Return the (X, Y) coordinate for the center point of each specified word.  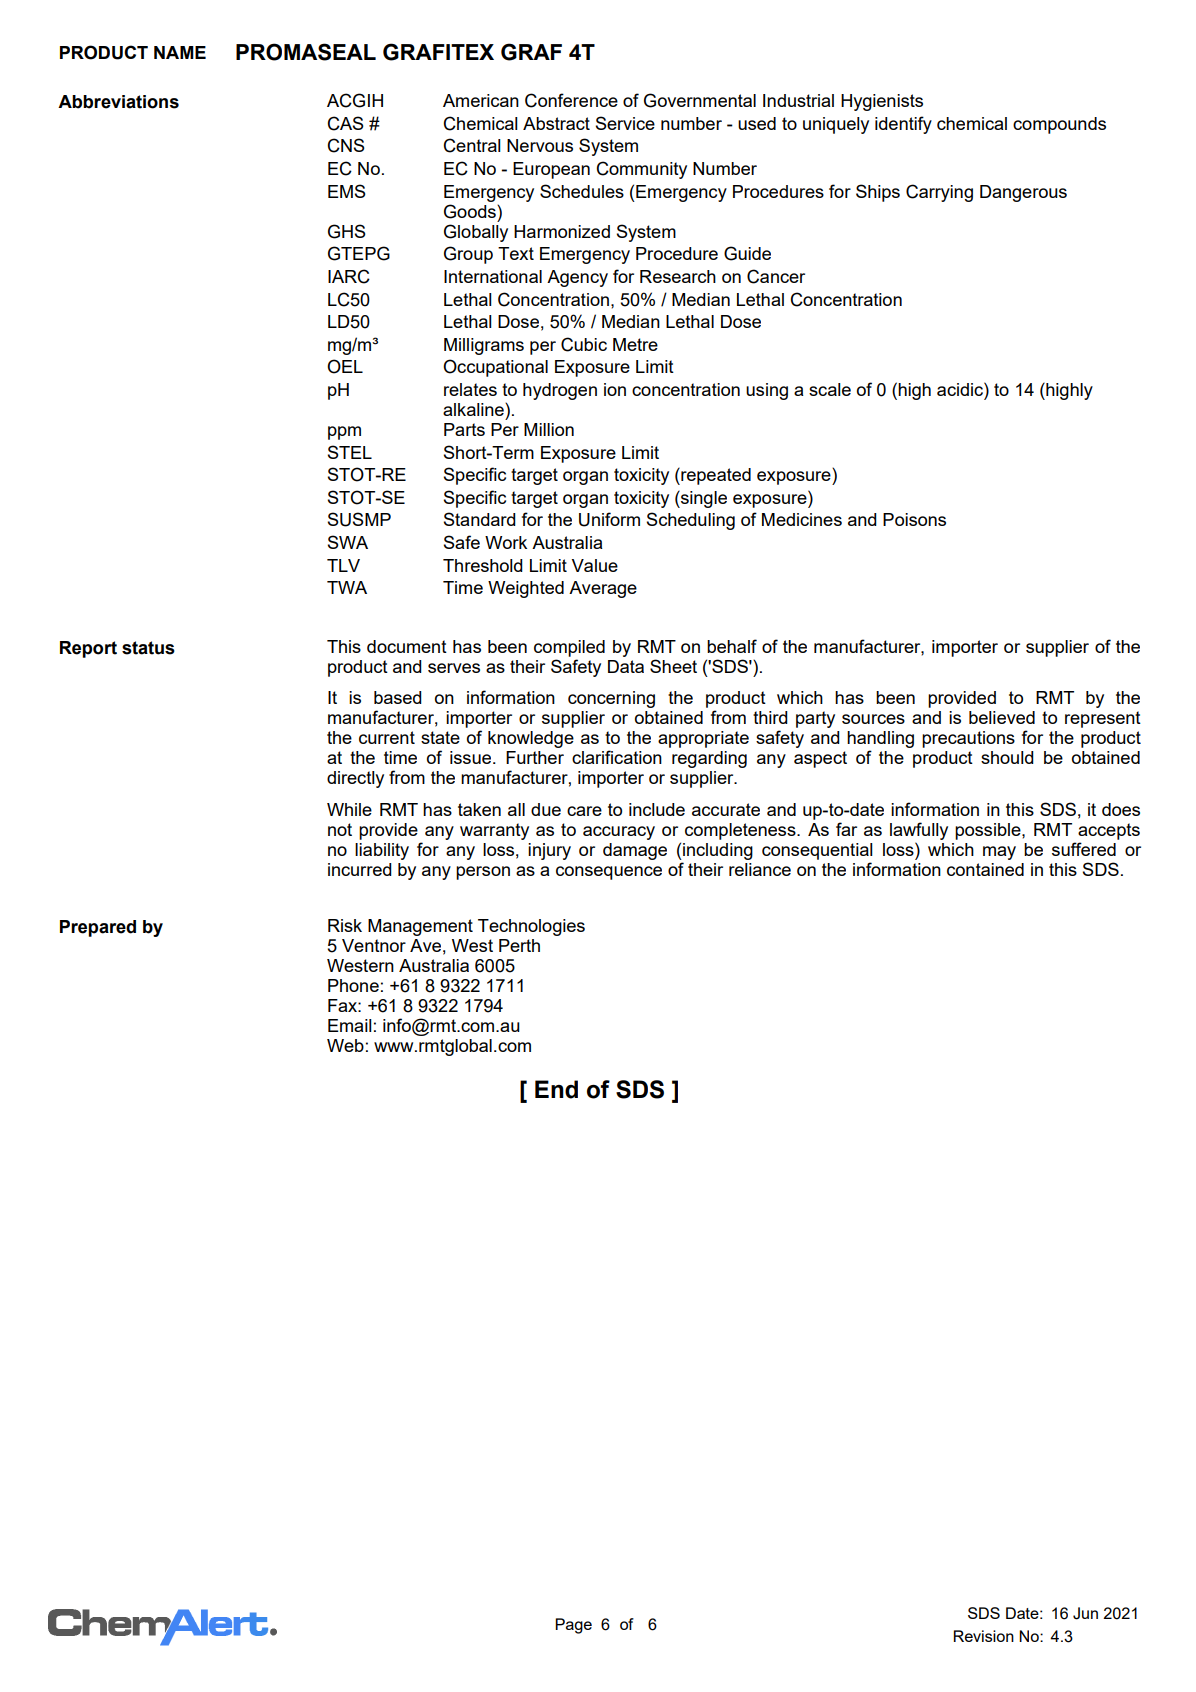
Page (573, 1626)
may (999, 853)
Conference (571, 100)
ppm (344, 433)
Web (345, 1045)
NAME (180, 52)
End (556, 1089)
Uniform (609, 519)
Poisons (914, 519)
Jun (1085, 1613)
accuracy (619, 833)
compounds (1059, 125)
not (340, 829)
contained (985, 869)
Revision (984, 1636)
